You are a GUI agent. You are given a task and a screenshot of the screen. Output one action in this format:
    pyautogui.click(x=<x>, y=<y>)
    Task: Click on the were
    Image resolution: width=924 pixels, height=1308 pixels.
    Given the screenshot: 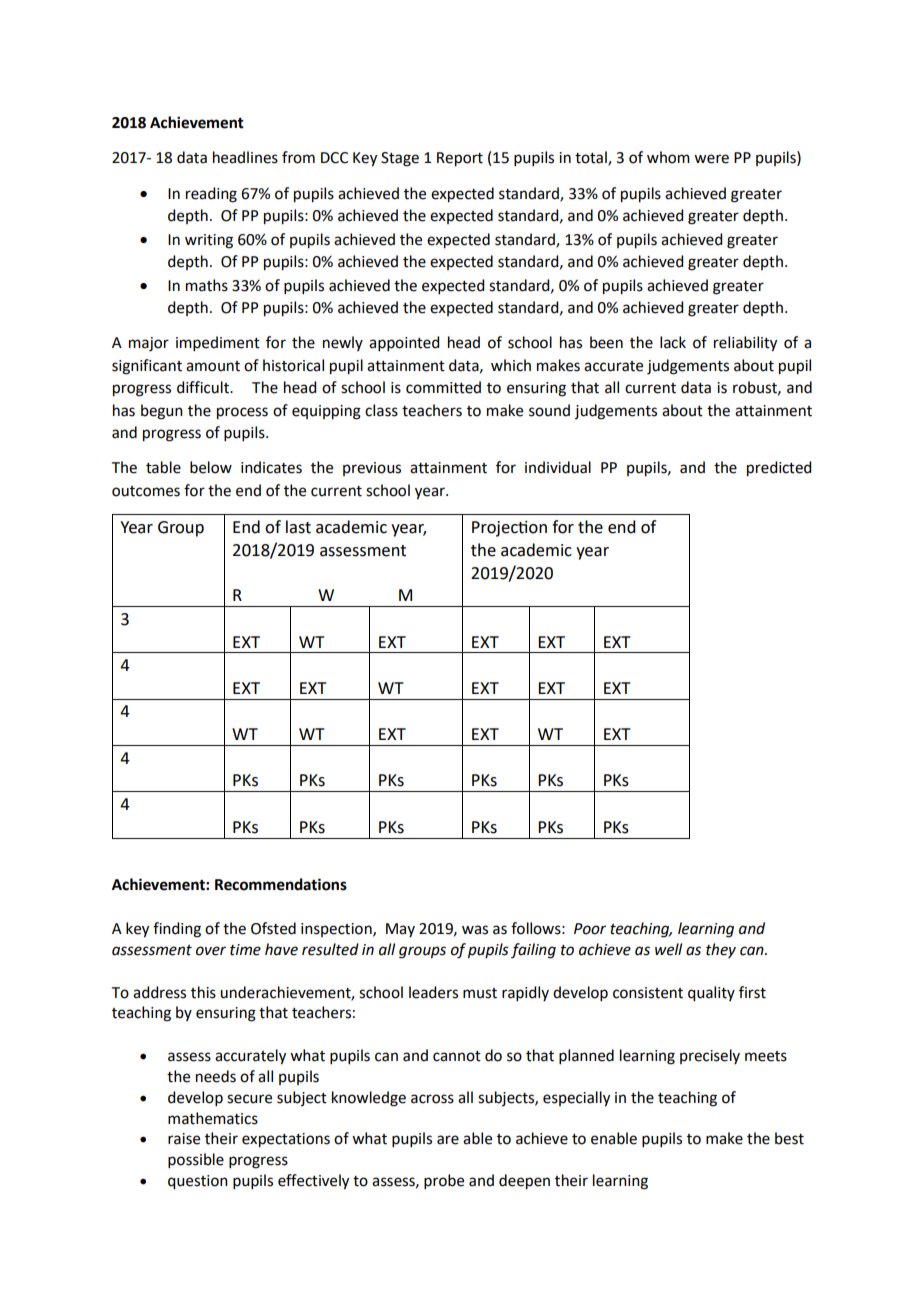 What is the action you would take?
    pyautogui.click(x=711, y=159)
